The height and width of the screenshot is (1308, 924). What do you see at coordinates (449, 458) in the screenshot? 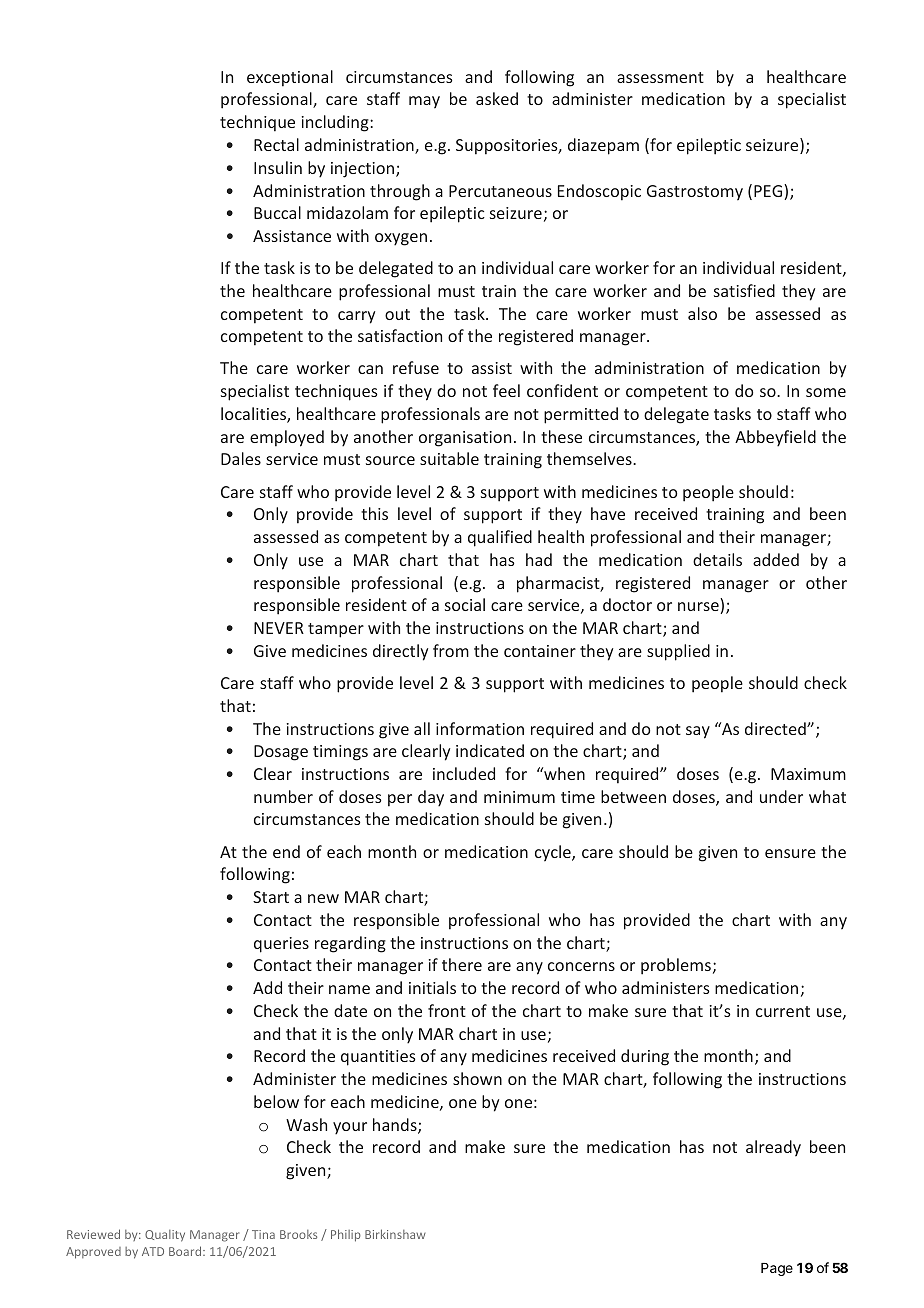
I see `suitable` at bounding box center [449, 458].
